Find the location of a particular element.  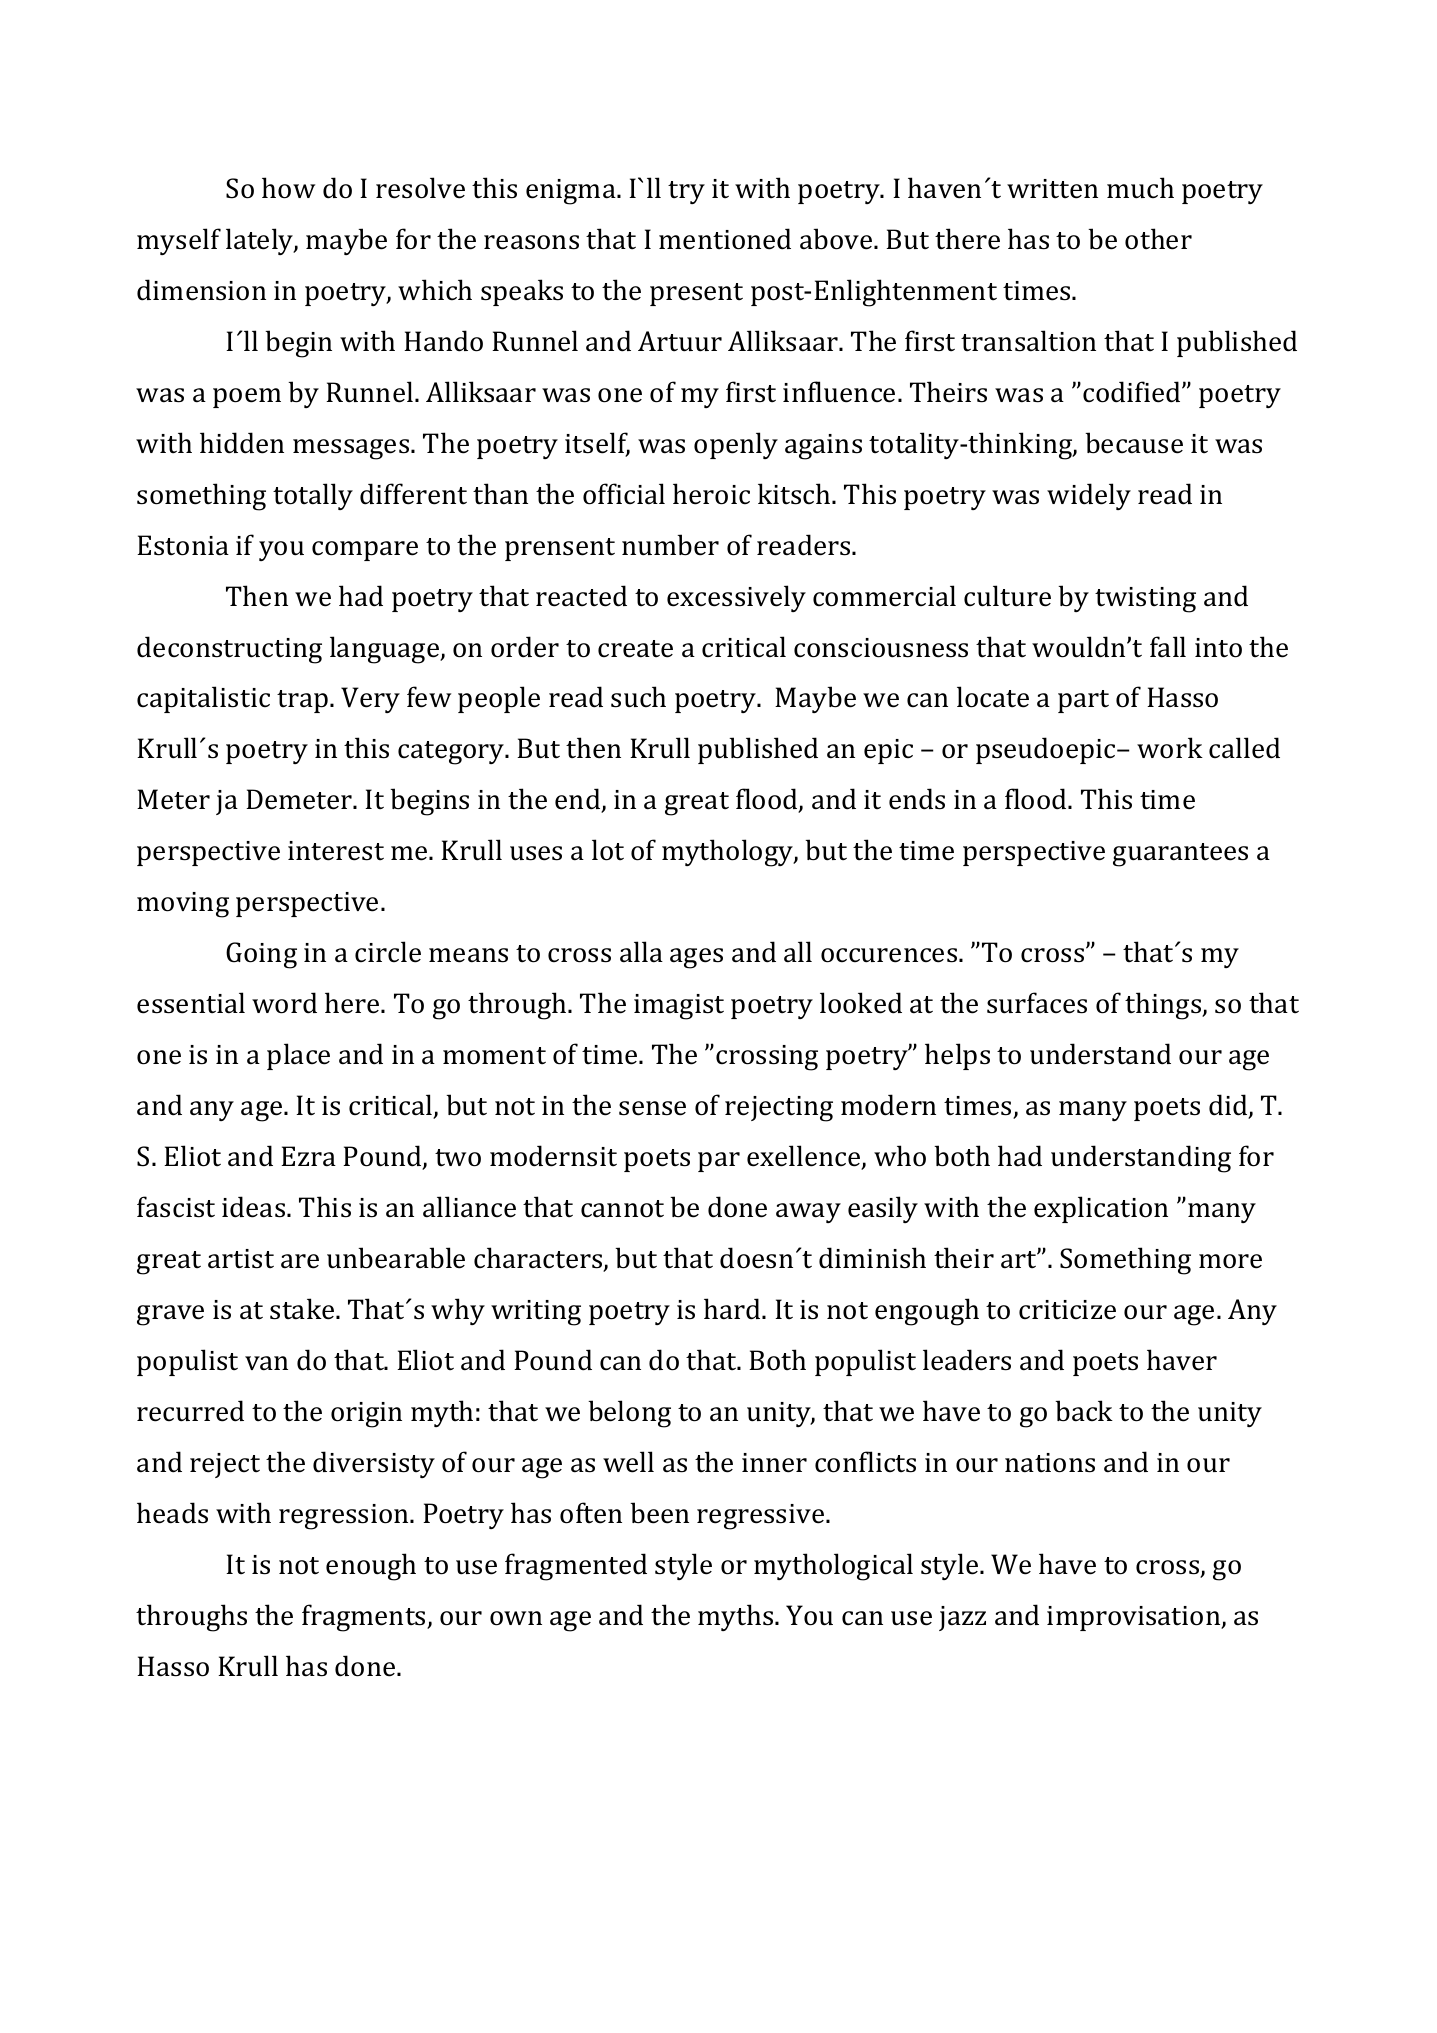

how is located at coordinates (288, 188).
